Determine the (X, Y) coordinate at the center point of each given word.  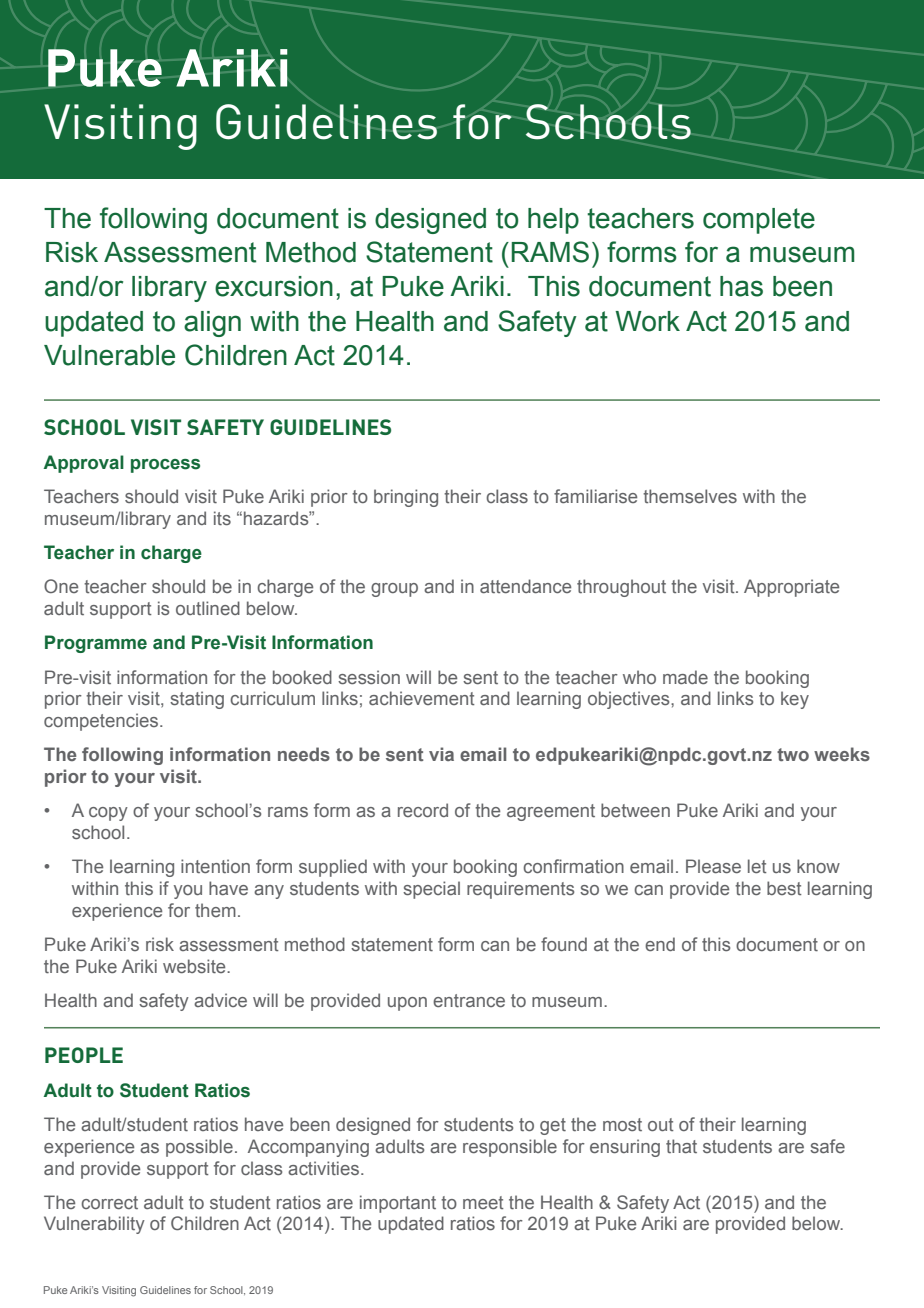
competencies (102, 722)
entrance (469, 1000)
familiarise (595, 496)
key (795, 700)
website (195, 966)
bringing (406, 498)
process (165, 466)
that (681, 1146)
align (212, 324)
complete (759, 221)
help (553, 221)
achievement (422, 698)
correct (109, 1202)
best (784, 888)
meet (483, 1202)
